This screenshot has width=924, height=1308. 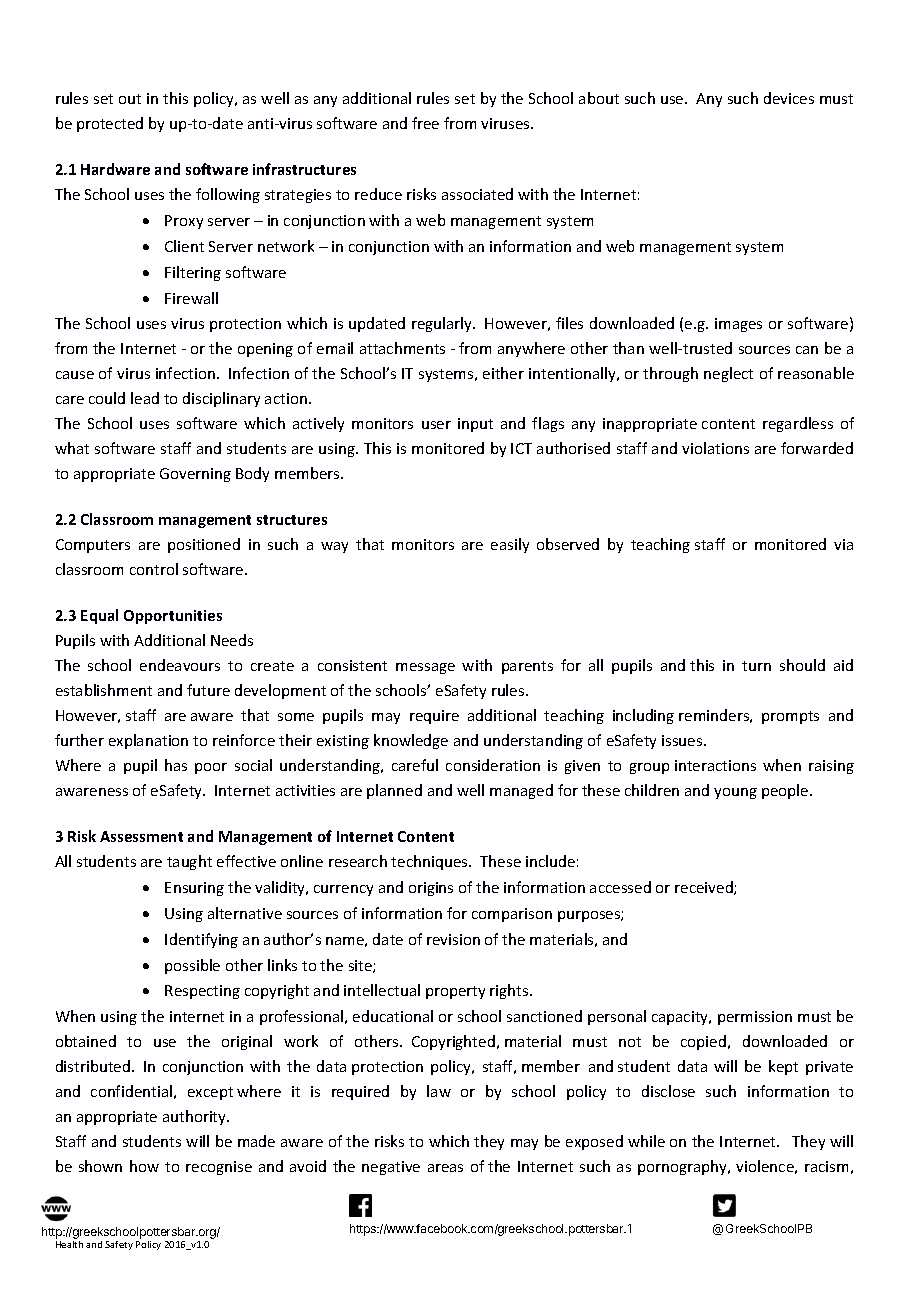 I want to click on Identifying, so click(x=201, y=940).
